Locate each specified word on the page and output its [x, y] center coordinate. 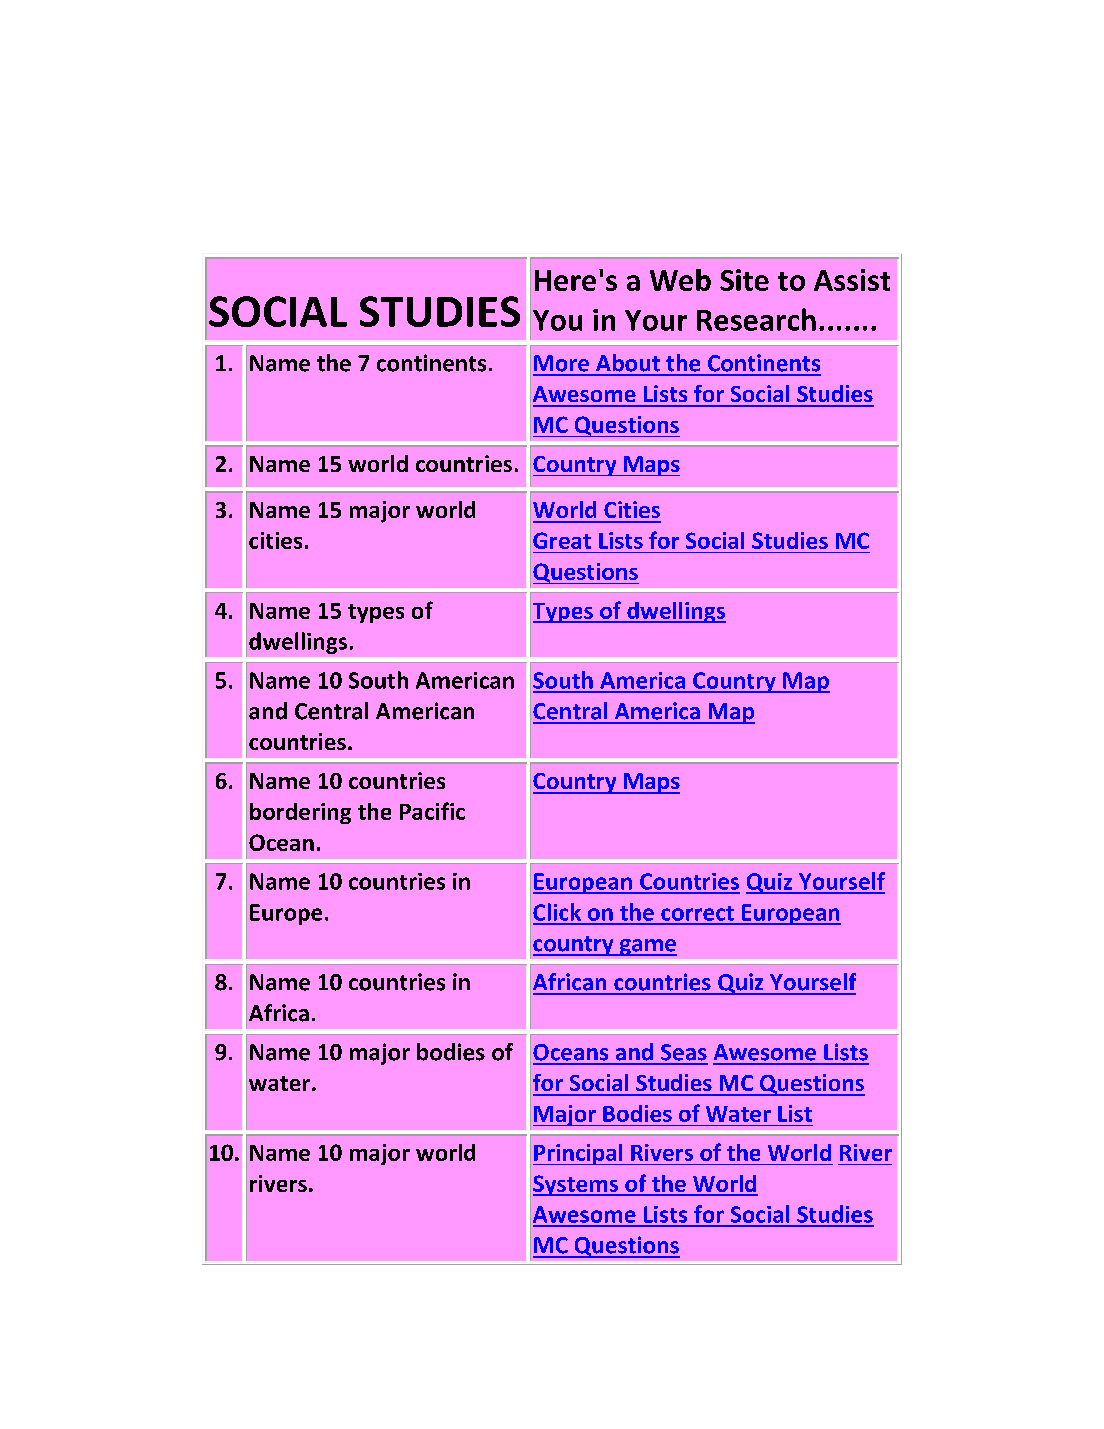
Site [744, 280]
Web [680, 280]
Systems [577, 1185]
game [647, 947]
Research [756, 319]
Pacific [432, 811]
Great [562, 540]
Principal [579, 1154]
